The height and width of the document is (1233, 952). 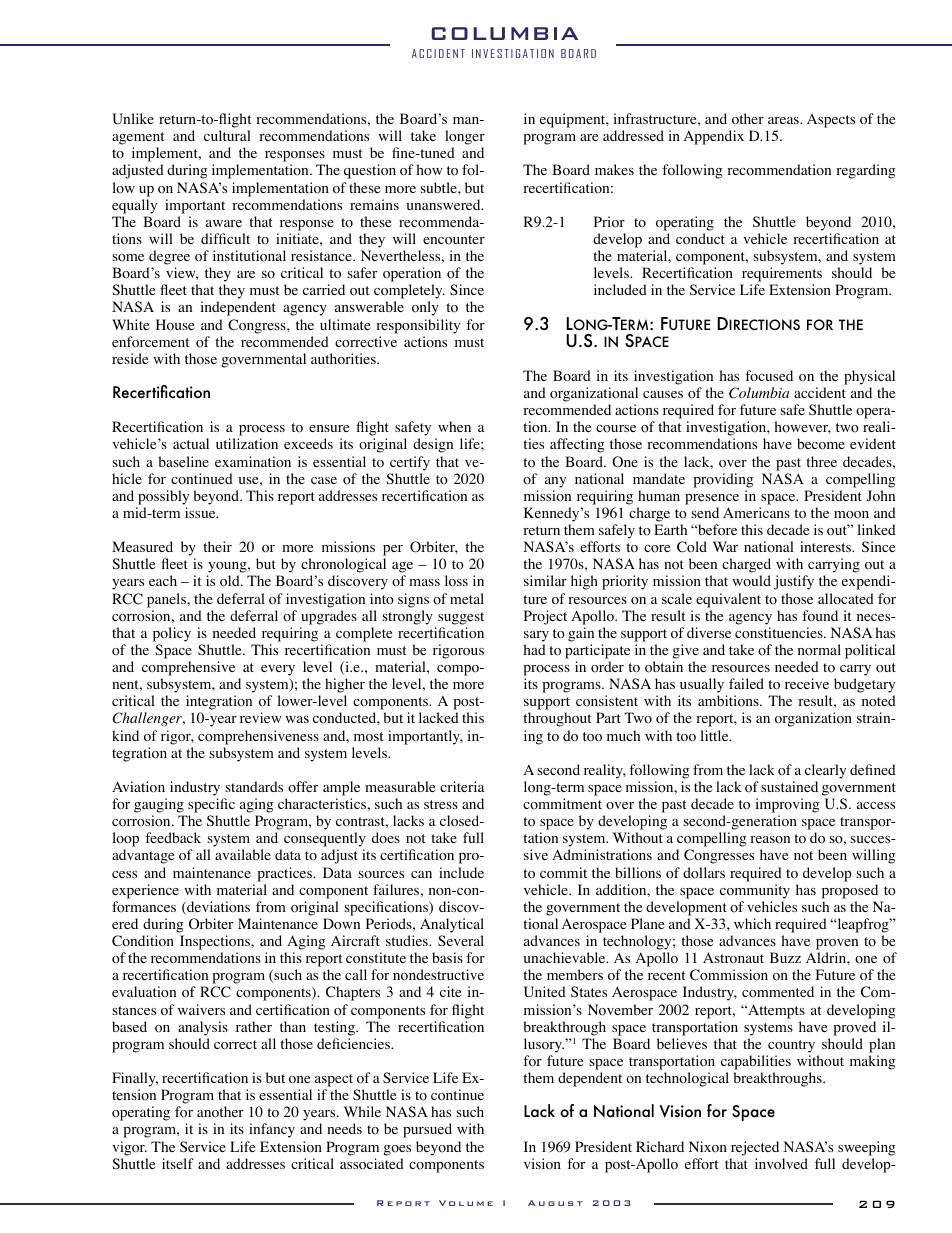 What do you see at coordinates (440, 187) in the document?
I see `subtle` at bounding box center [440, 187].
